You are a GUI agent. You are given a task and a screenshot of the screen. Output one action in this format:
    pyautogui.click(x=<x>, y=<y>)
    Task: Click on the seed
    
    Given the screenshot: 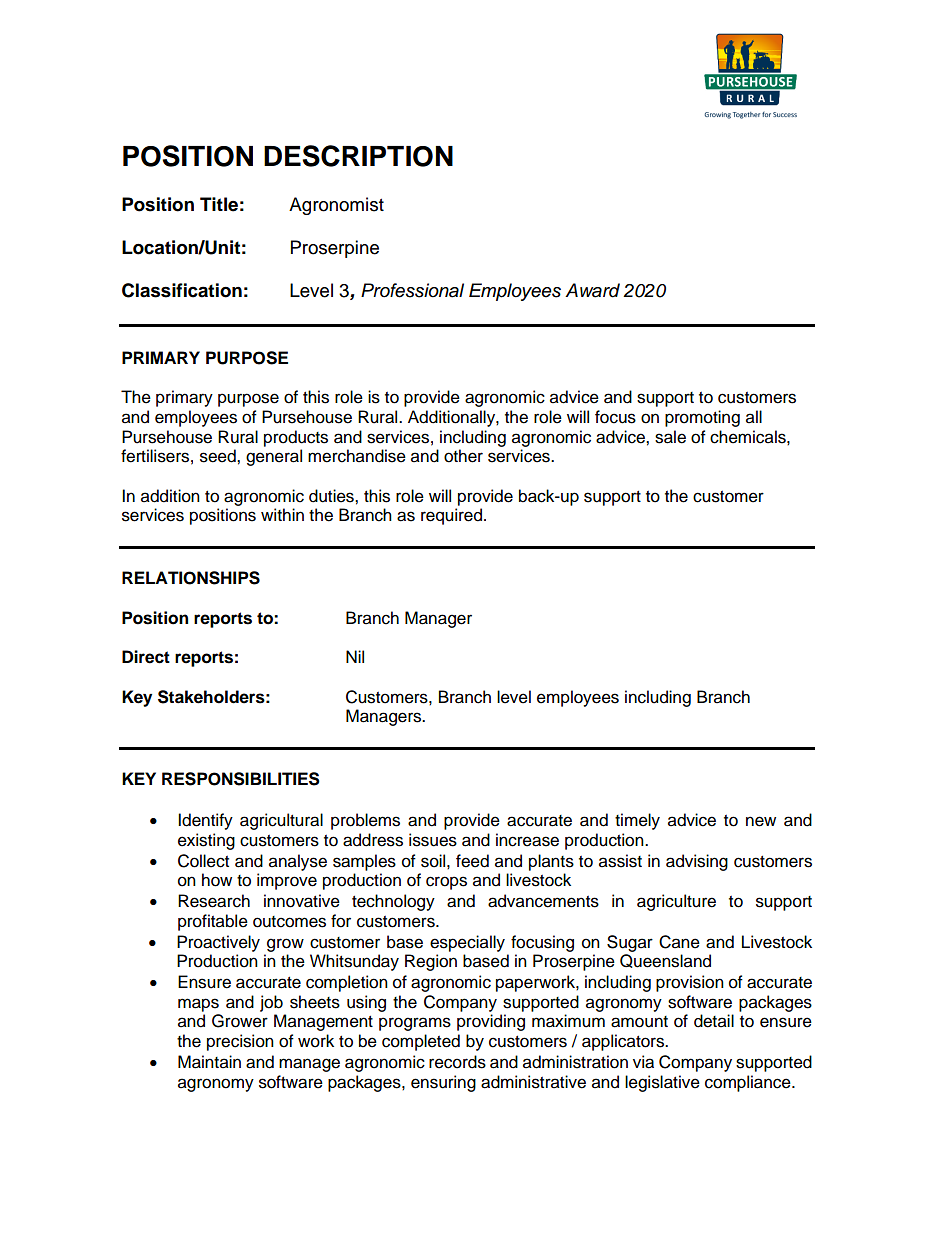 What is the action you would take?
    pyautogui.click(x=219, y=456)
